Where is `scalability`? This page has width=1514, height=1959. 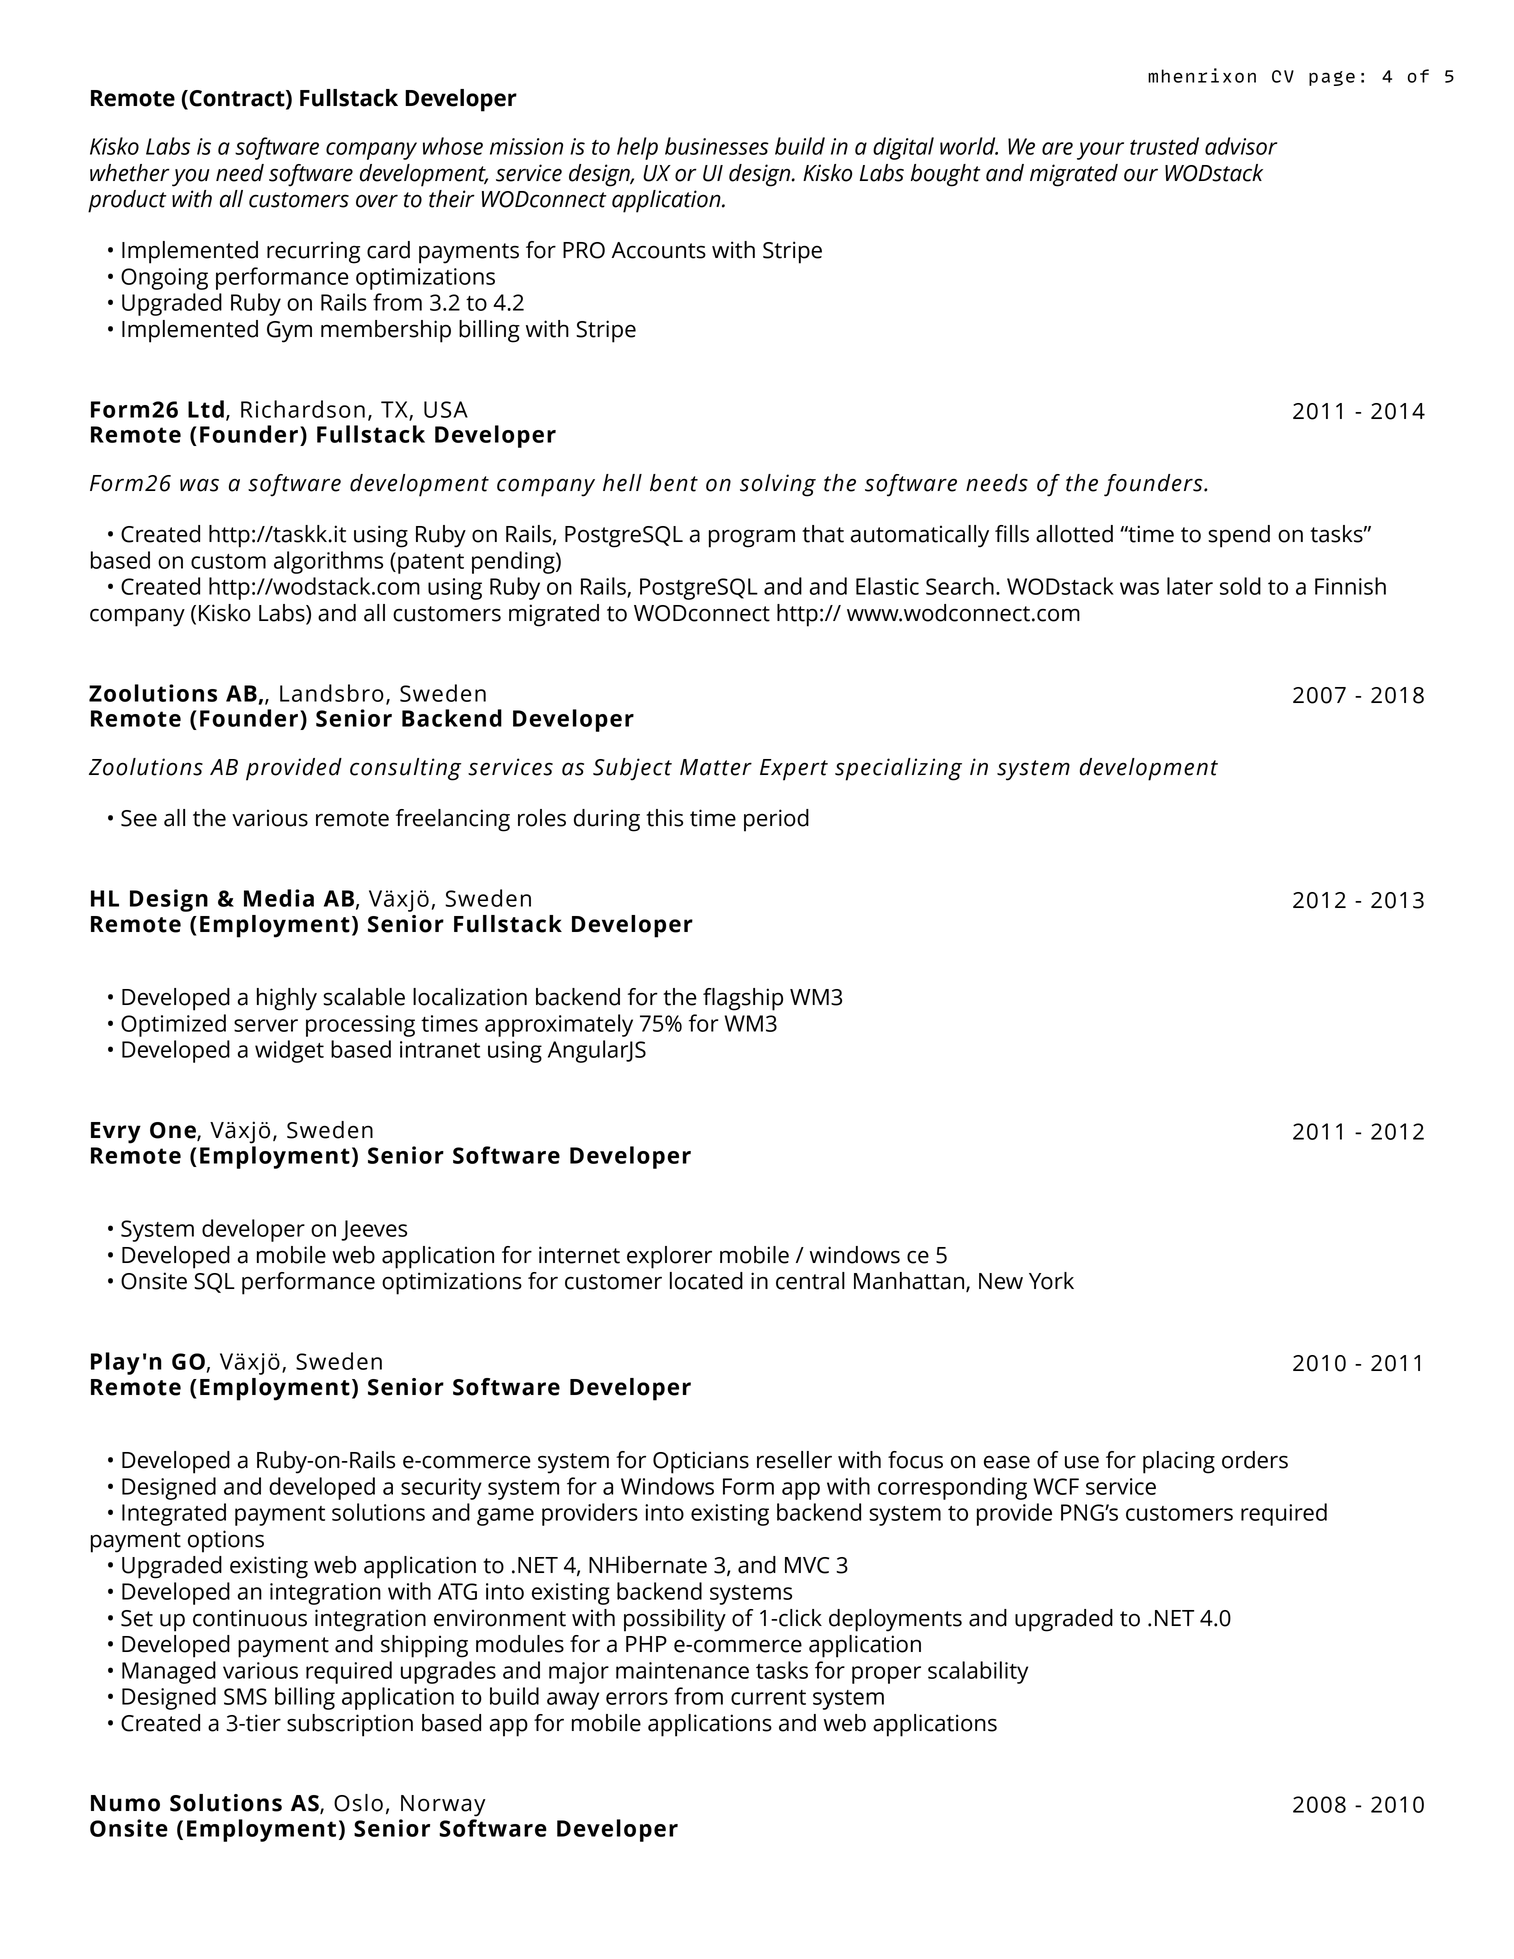
scalability is located at coordinates (978, 1672).
